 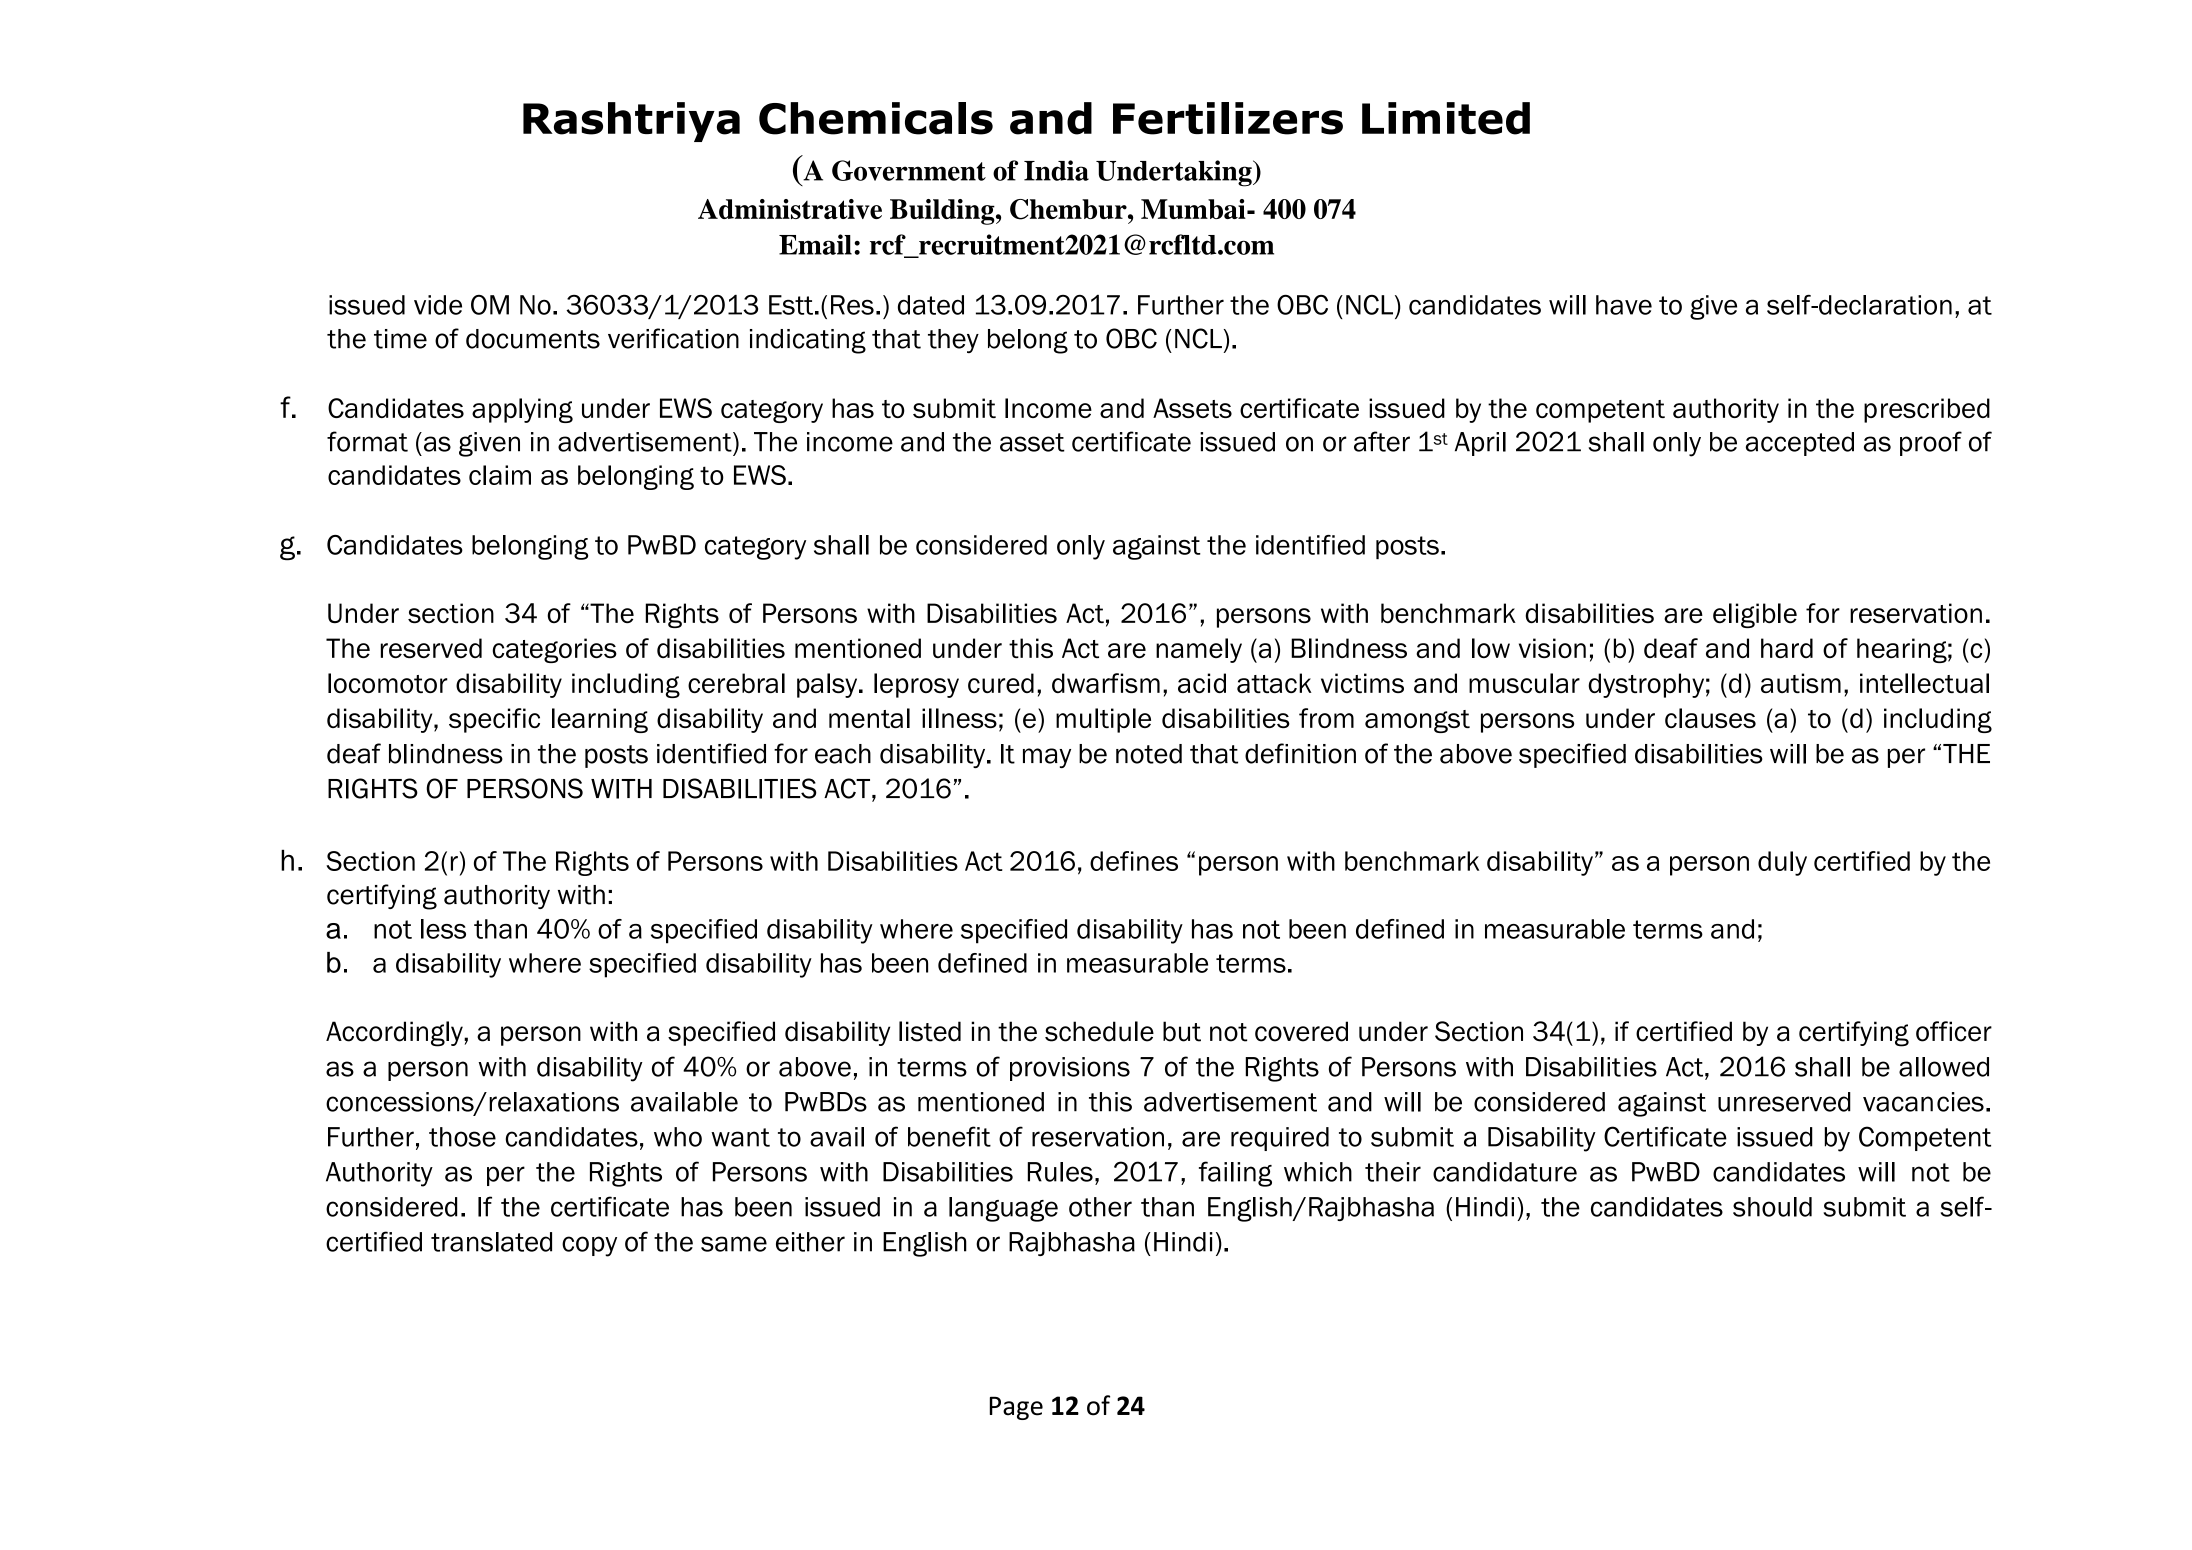 I want to click on India, so click(x=1056, y=170).
